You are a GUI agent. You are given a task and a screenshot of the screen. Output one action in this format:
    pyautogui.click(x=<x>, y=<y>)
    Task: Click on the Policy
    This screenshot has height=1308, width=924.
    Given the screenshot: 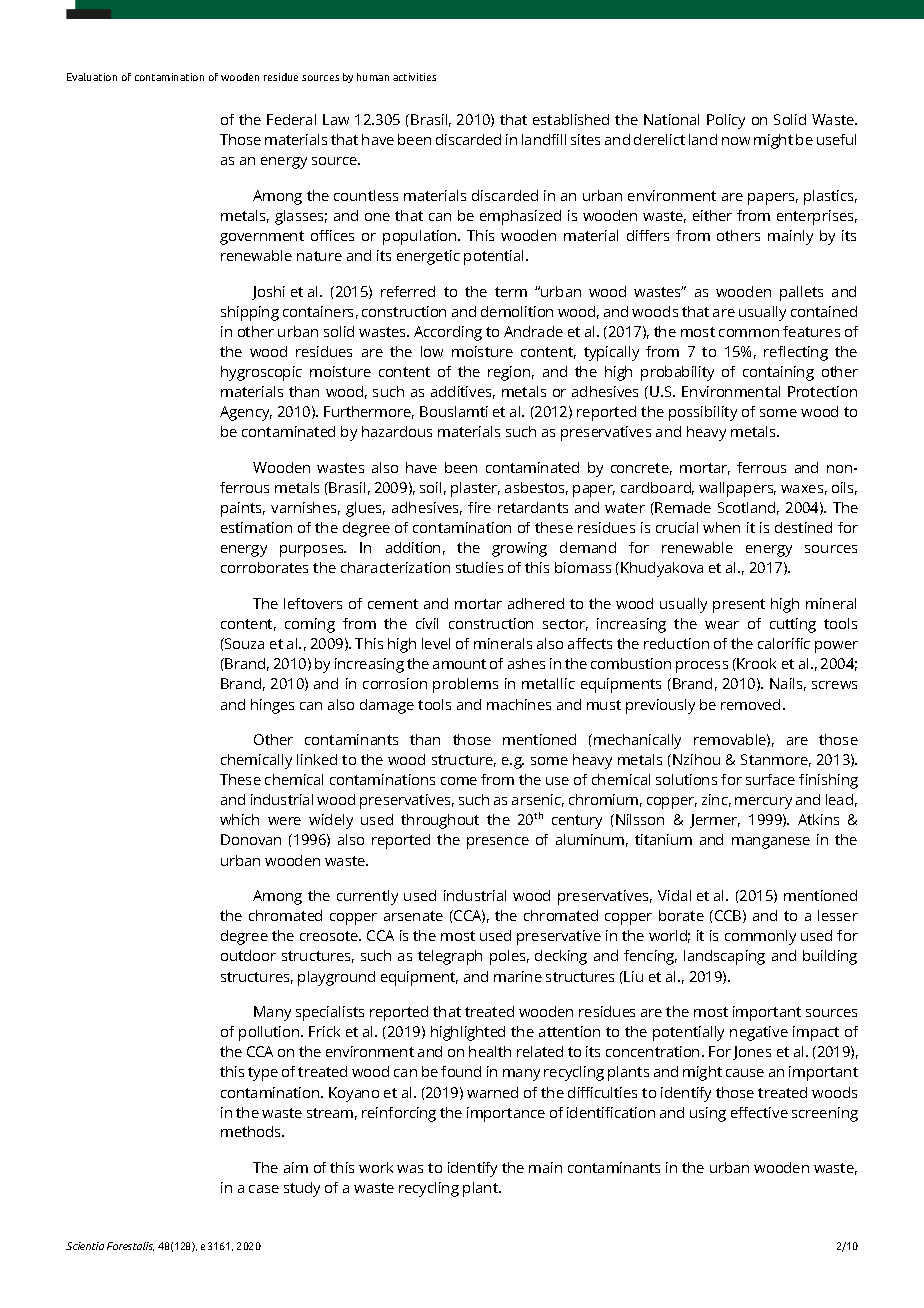 What is the action you would take?
    pyautogui.click(x=726, y=121)
